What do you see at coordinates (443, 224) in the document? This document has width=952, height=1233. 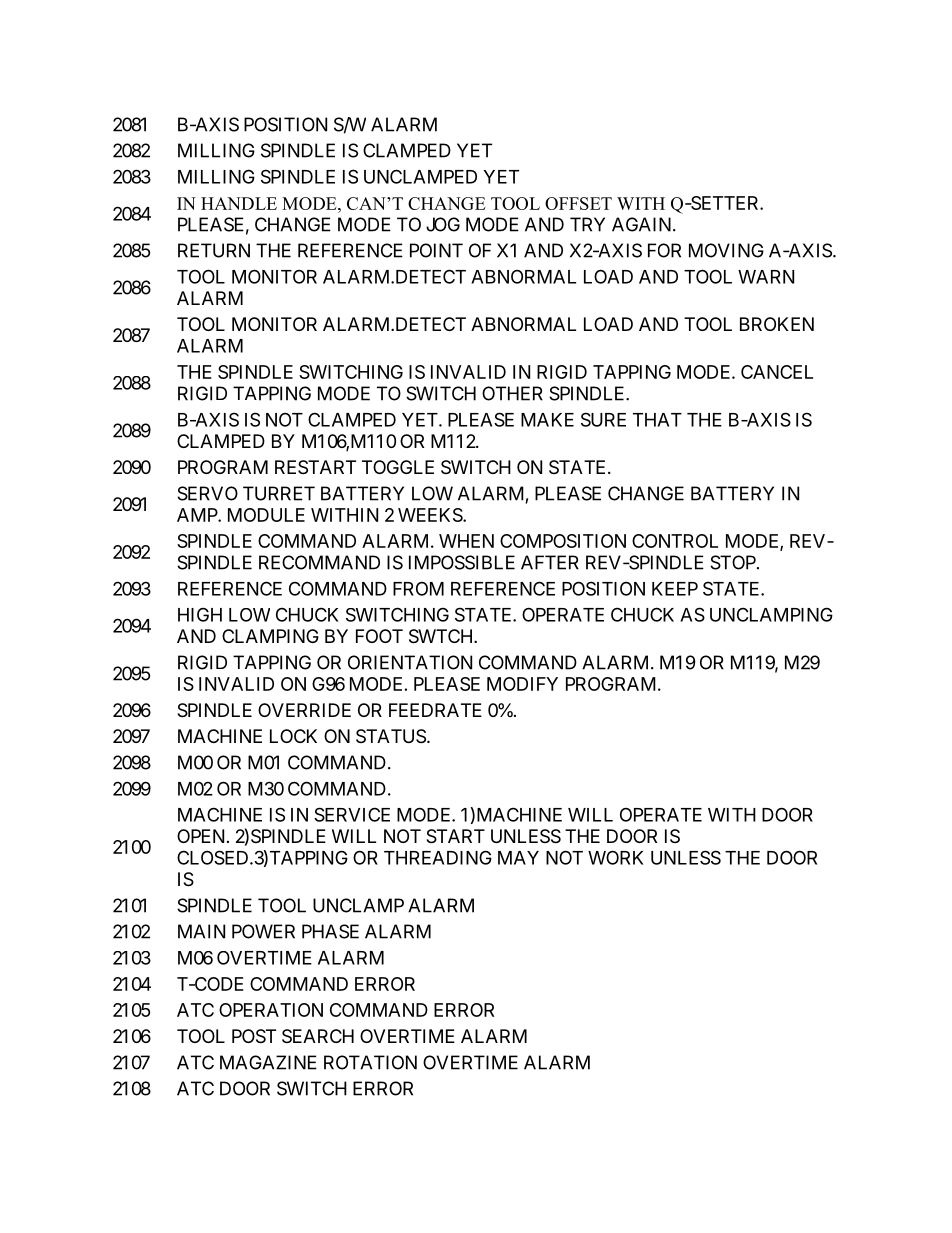 I see `JOG` at bounding box center [443, 224].
